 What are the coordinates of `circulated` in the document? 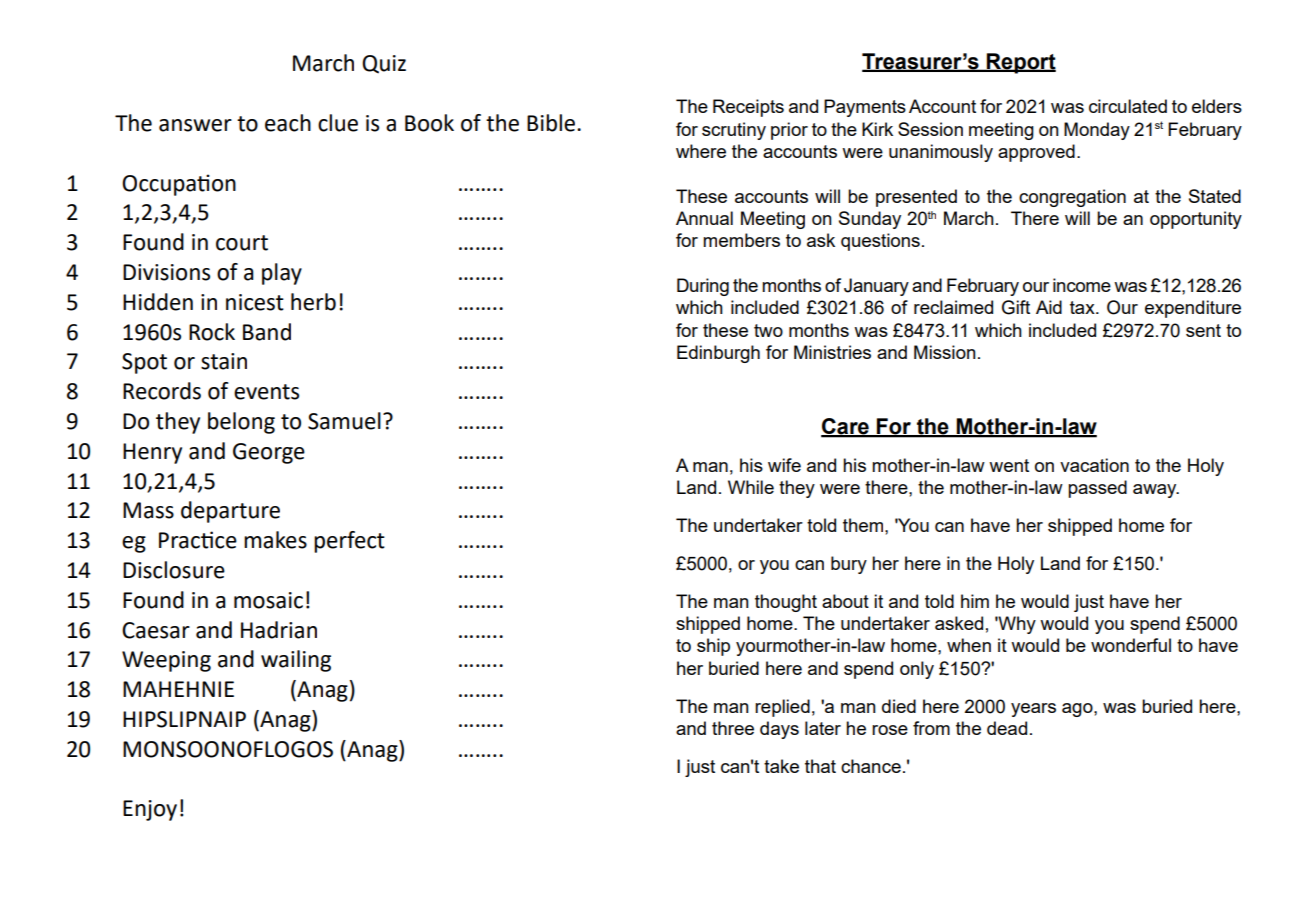 It's located at (1128, 106).
